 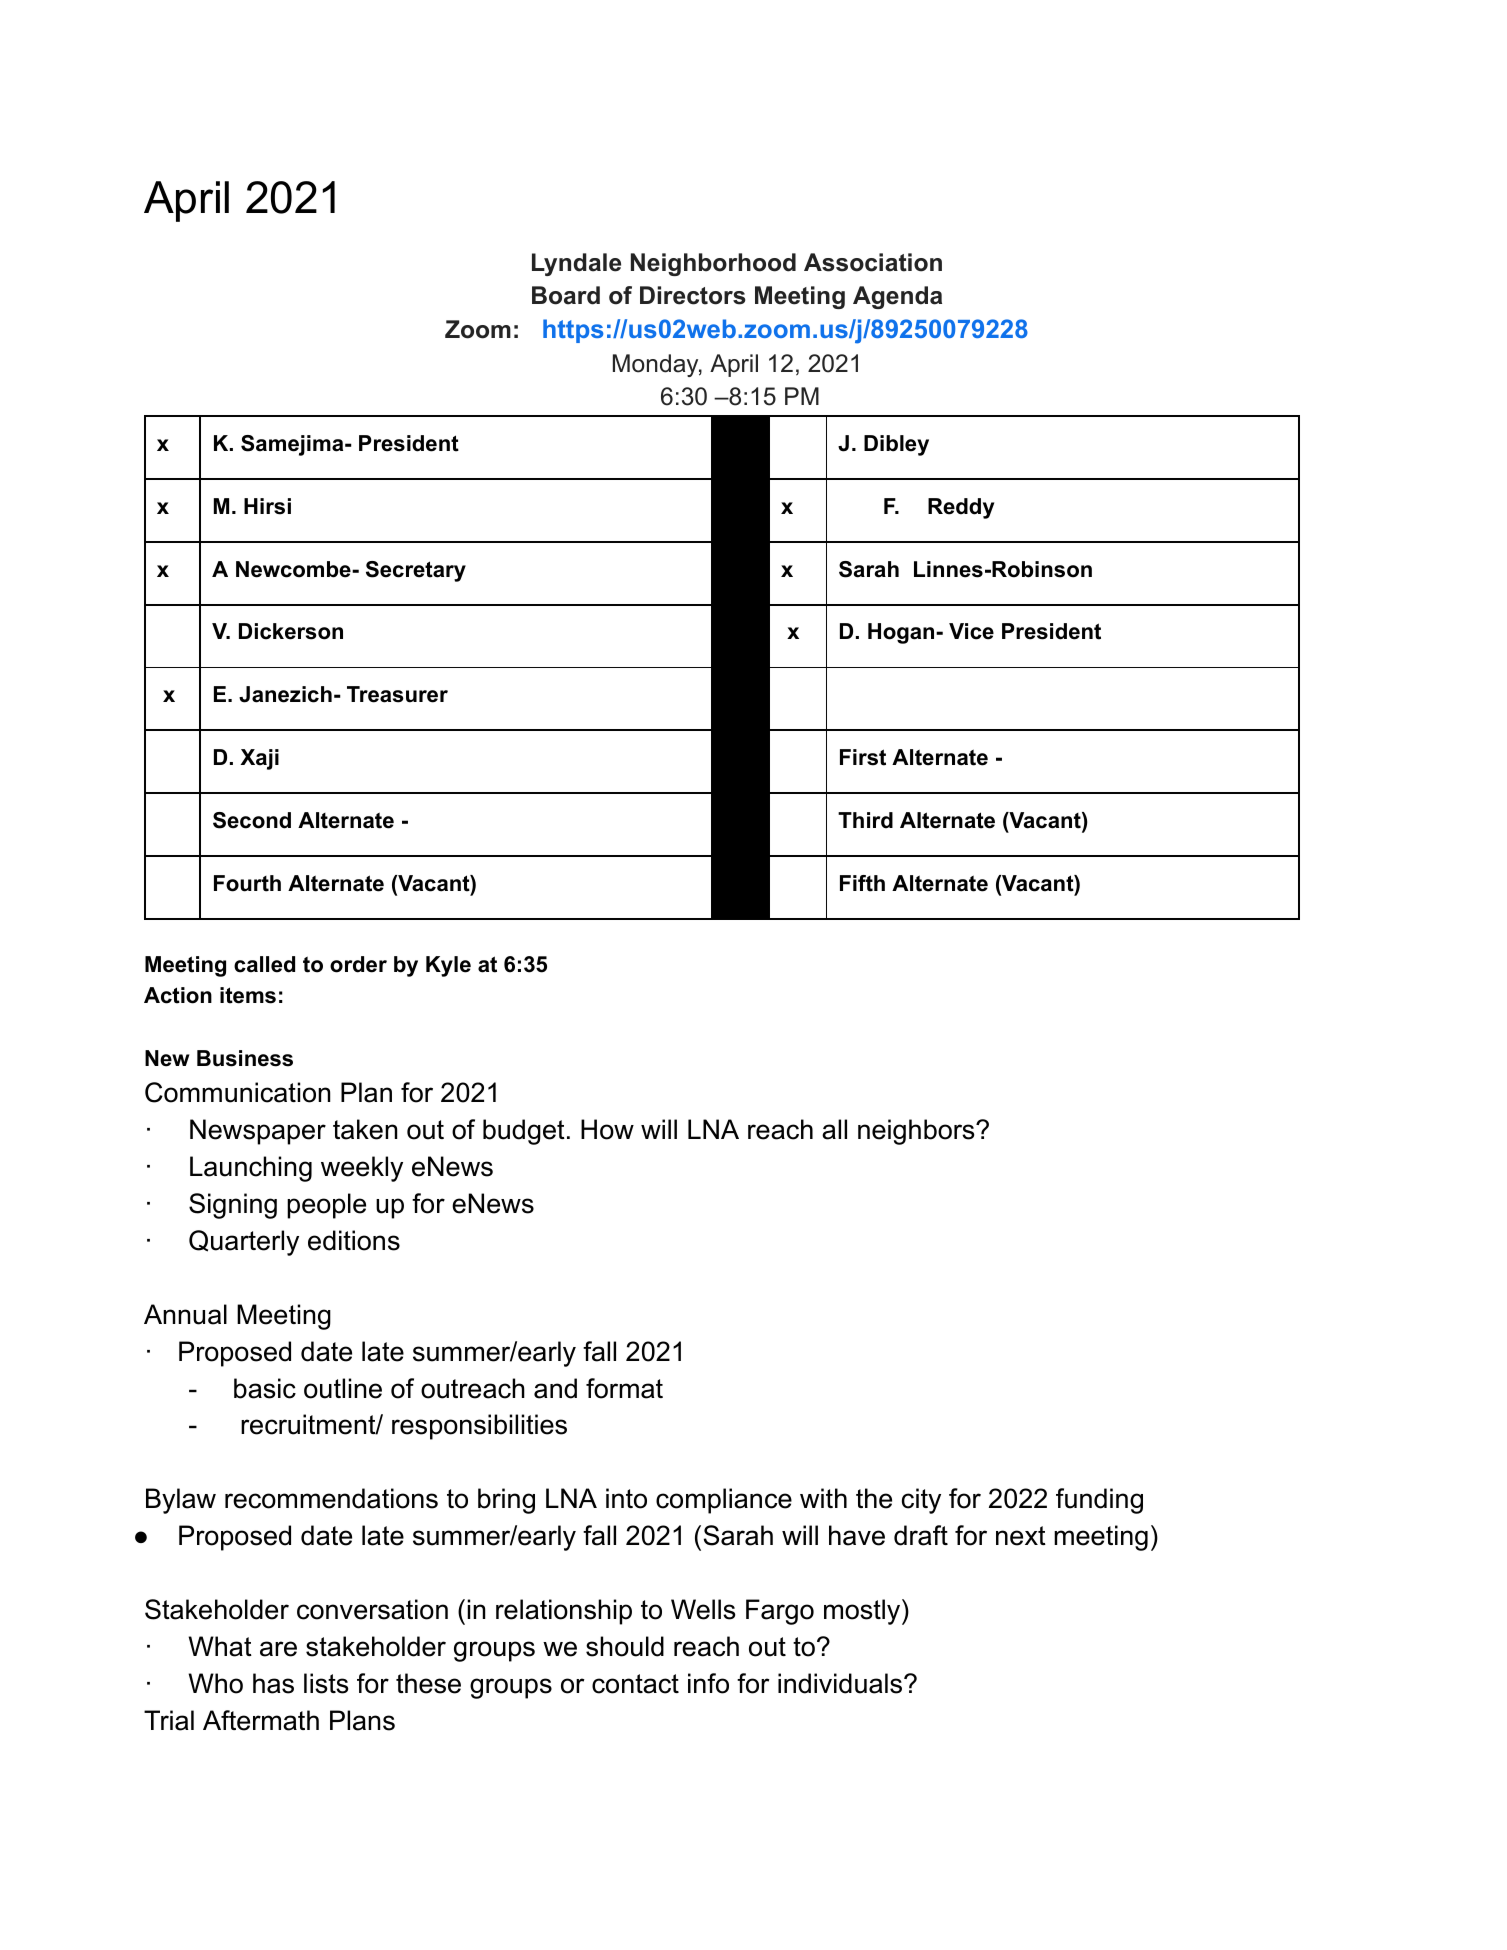 What do you see at coordinates (863, 757) in the screenshot?
I see `First` at bounding box center [863, 757].
